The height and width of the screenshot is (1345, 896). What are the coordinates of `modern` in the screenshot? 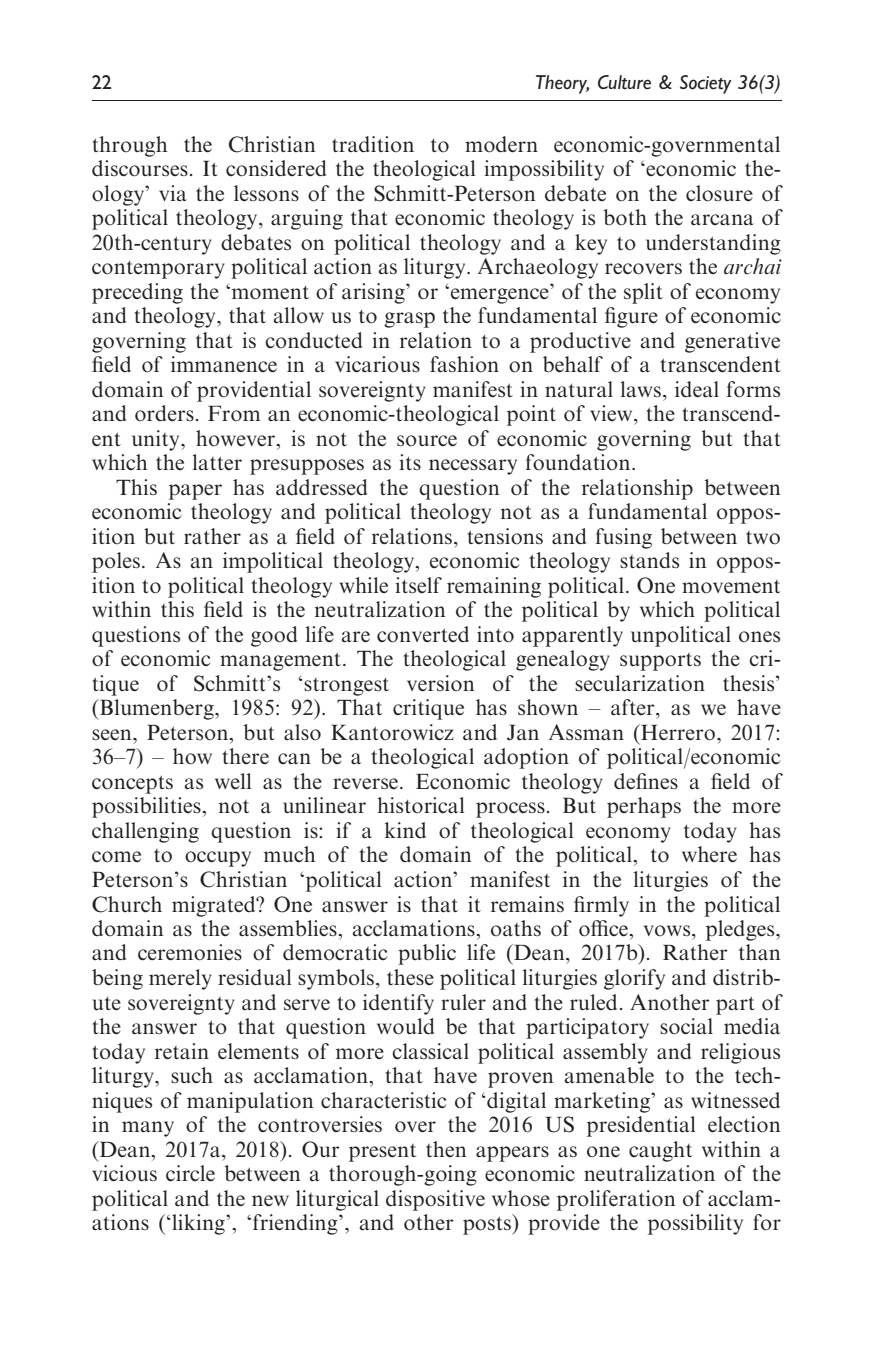 It's located at (501, 144).
